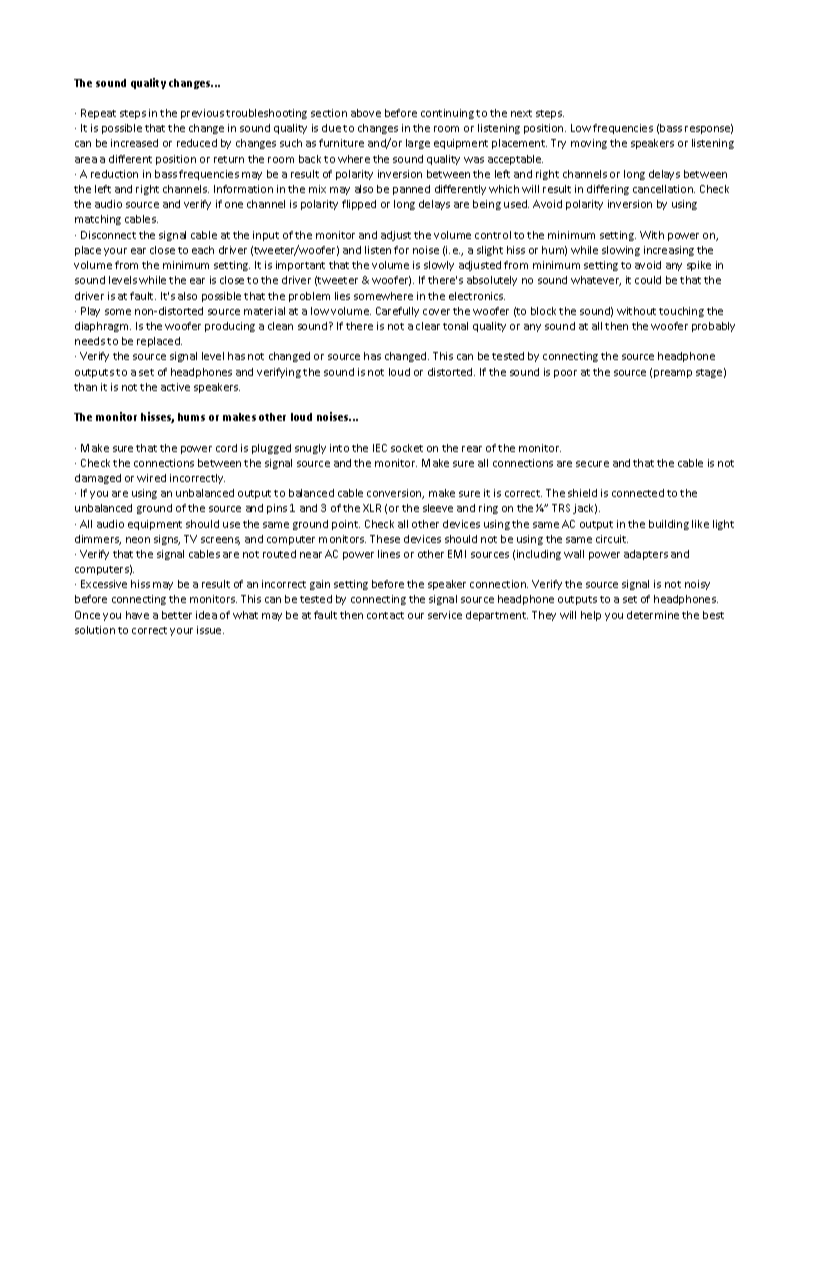 This document has width=822, height=1270. Describe the element at coordinates (397, 312) in the document. I see `Carefully` at that location.
